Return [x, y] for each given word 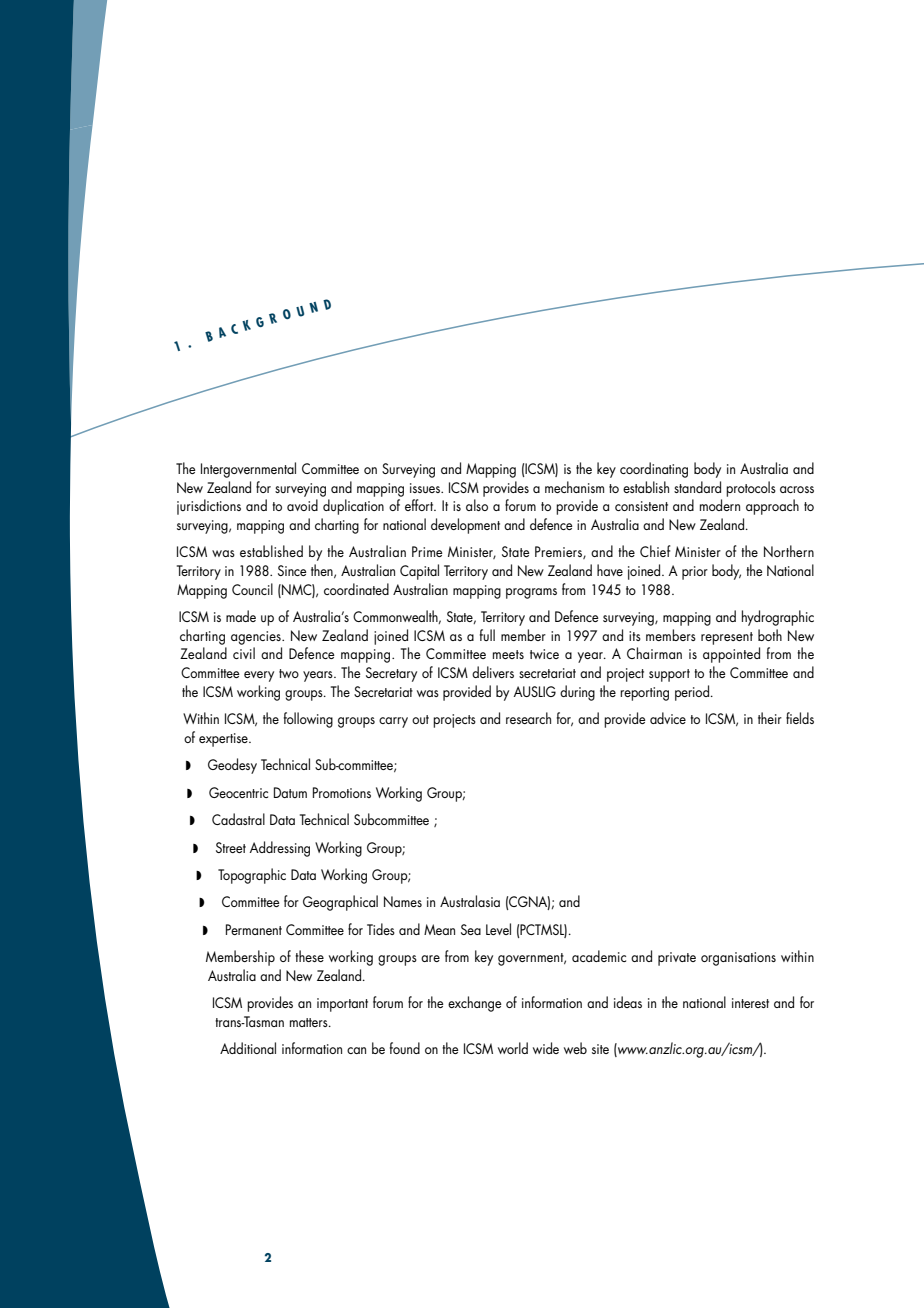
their [770, 718]
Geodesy [232, 766]
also [477, 505]
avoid [302, 505]
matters [310, 1022]
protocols [751, 489]
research [528, 718]
